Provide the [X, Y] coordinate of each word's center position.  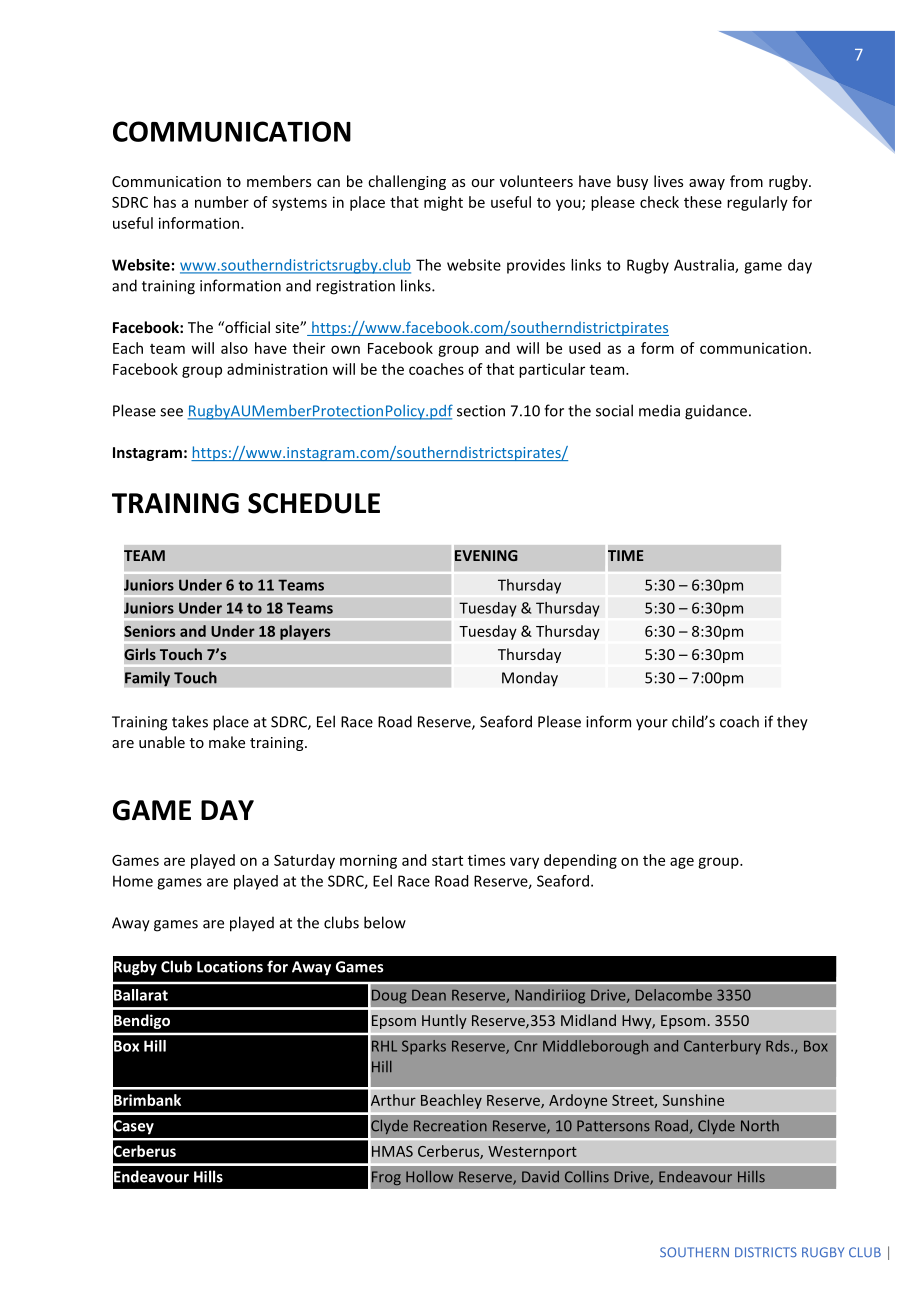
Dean [429, 995]
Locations [230, 967]
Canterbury [722, 1047]
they [792, 723]
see [171, 412]
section [481, 411]
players [305, 632]
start [447, 861]
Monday [530, 679]
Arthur [392, 1100]
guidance [716, 412]
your [652, 725]
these [703, 202]
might [443, 203]
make [227, 742]
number [222, 202]
